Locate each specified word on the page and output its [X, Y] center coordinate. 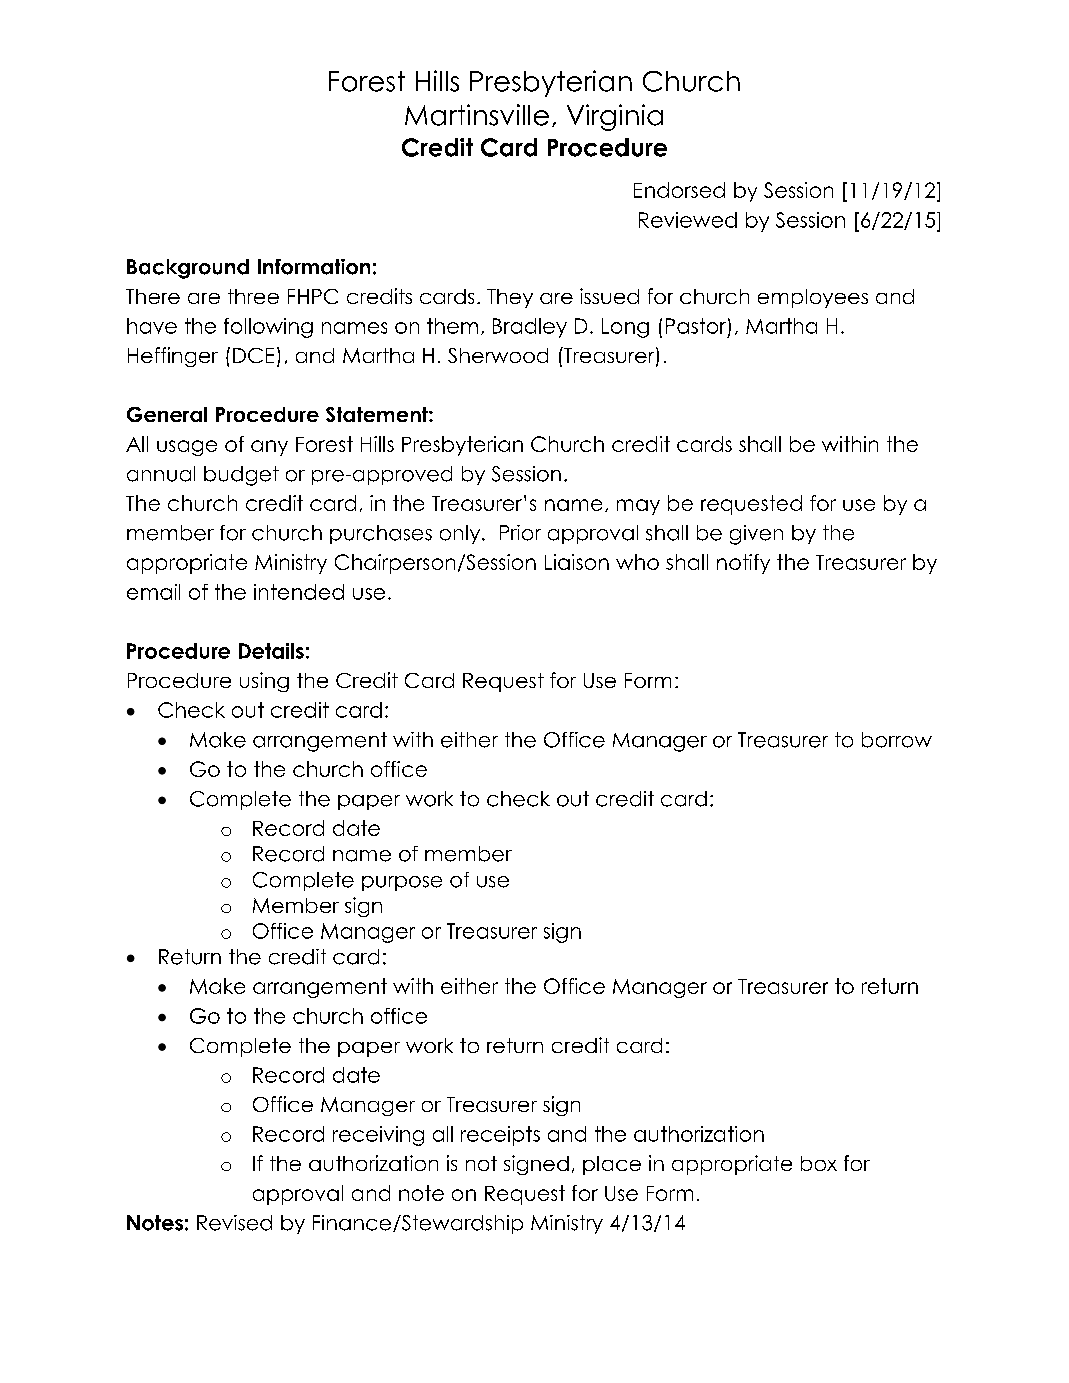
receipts [500, 1136]
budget [241, 476]
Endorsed [679, 190]
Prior [520, 533]
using [264, 682]
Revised [234, 1223]
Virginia [615, 117]
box [819, 1163]
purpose [402, 883]
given [756, 535]
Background [188, 269]
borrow [897, 740]
